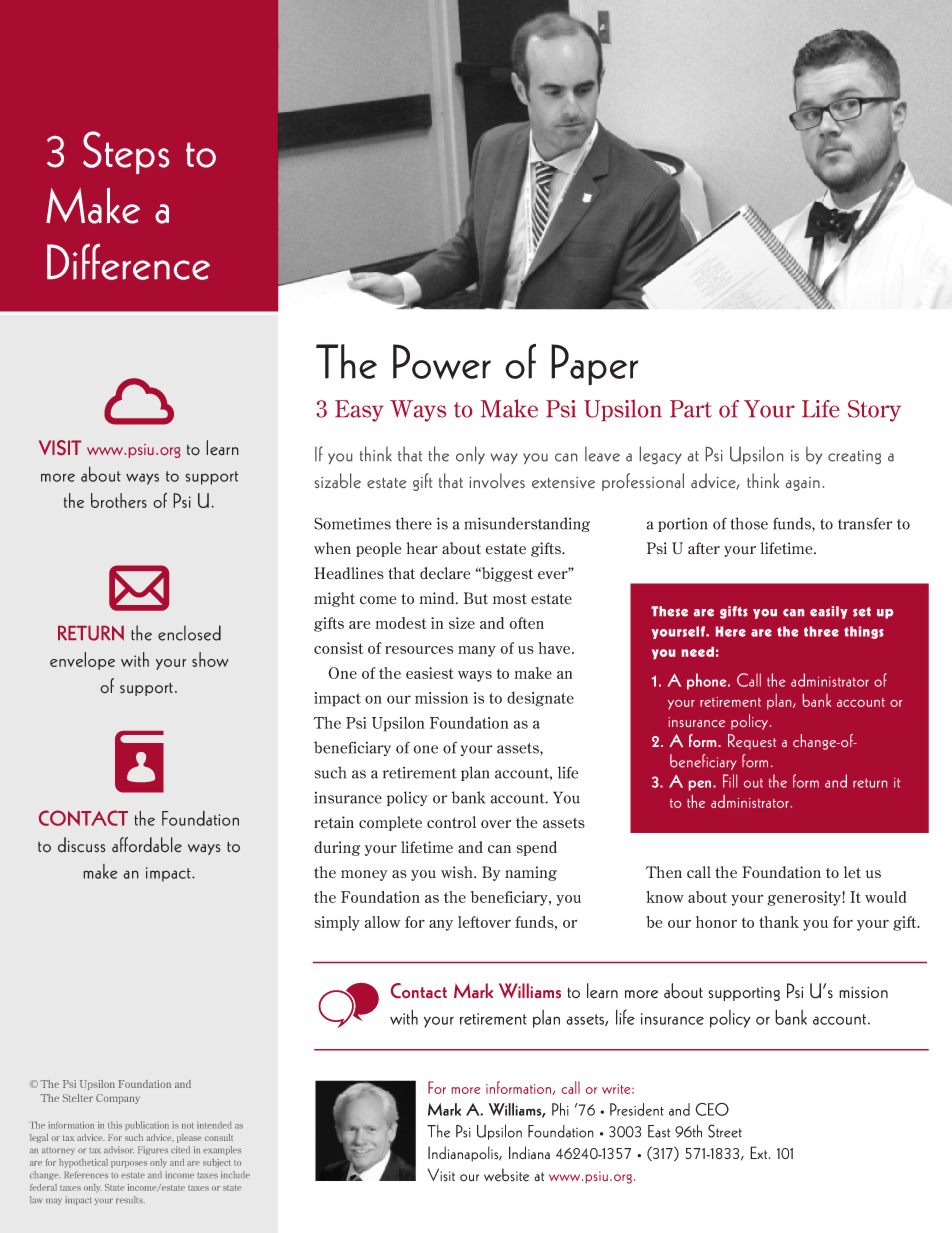 This page has height=1233, width=952. I want to click on easiest, so click(430, 673).
